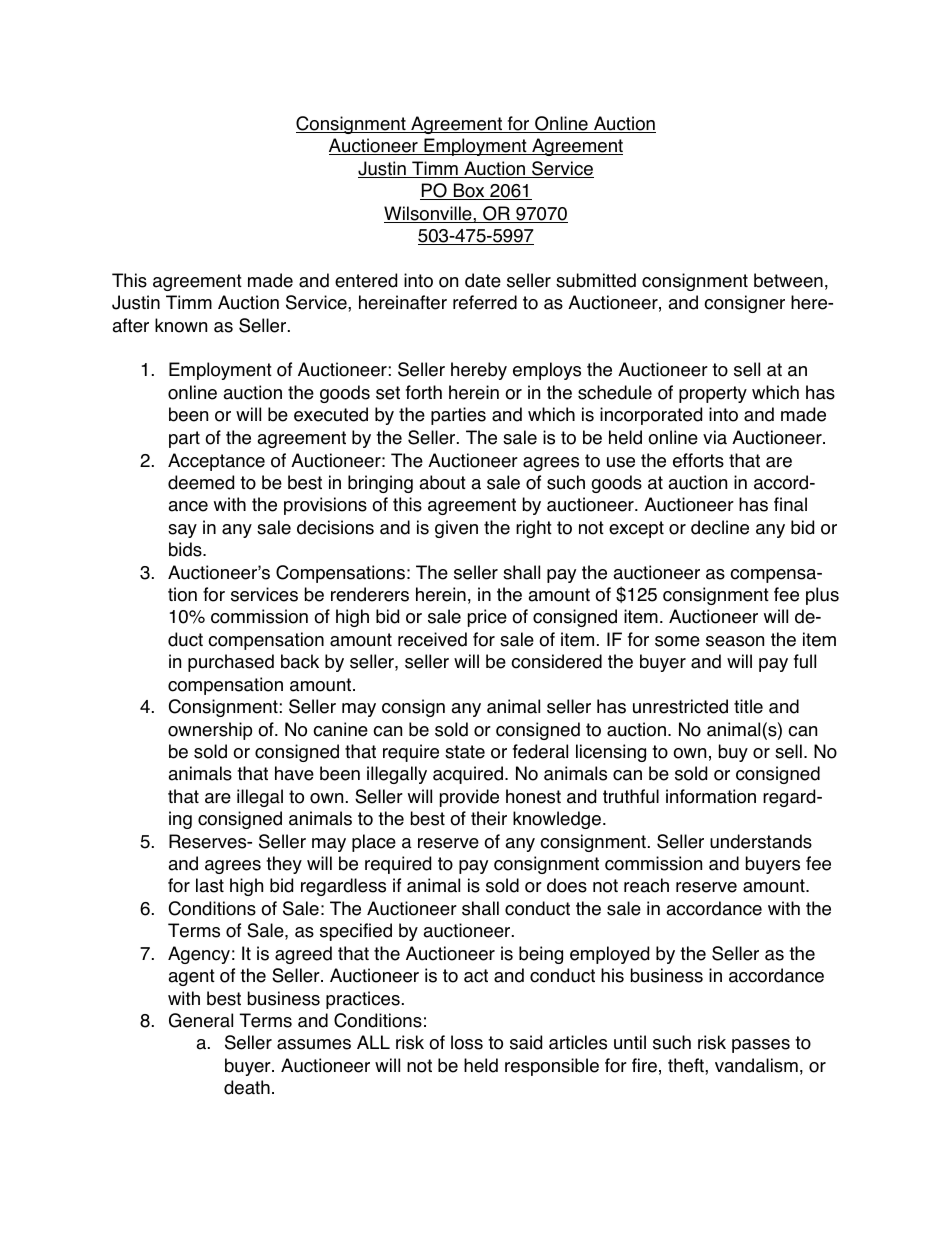 The image size is (952, 1233). What do you see at coordinates (468, 775) in the document?
I see `acquired` at bounding box center [468, 775].
